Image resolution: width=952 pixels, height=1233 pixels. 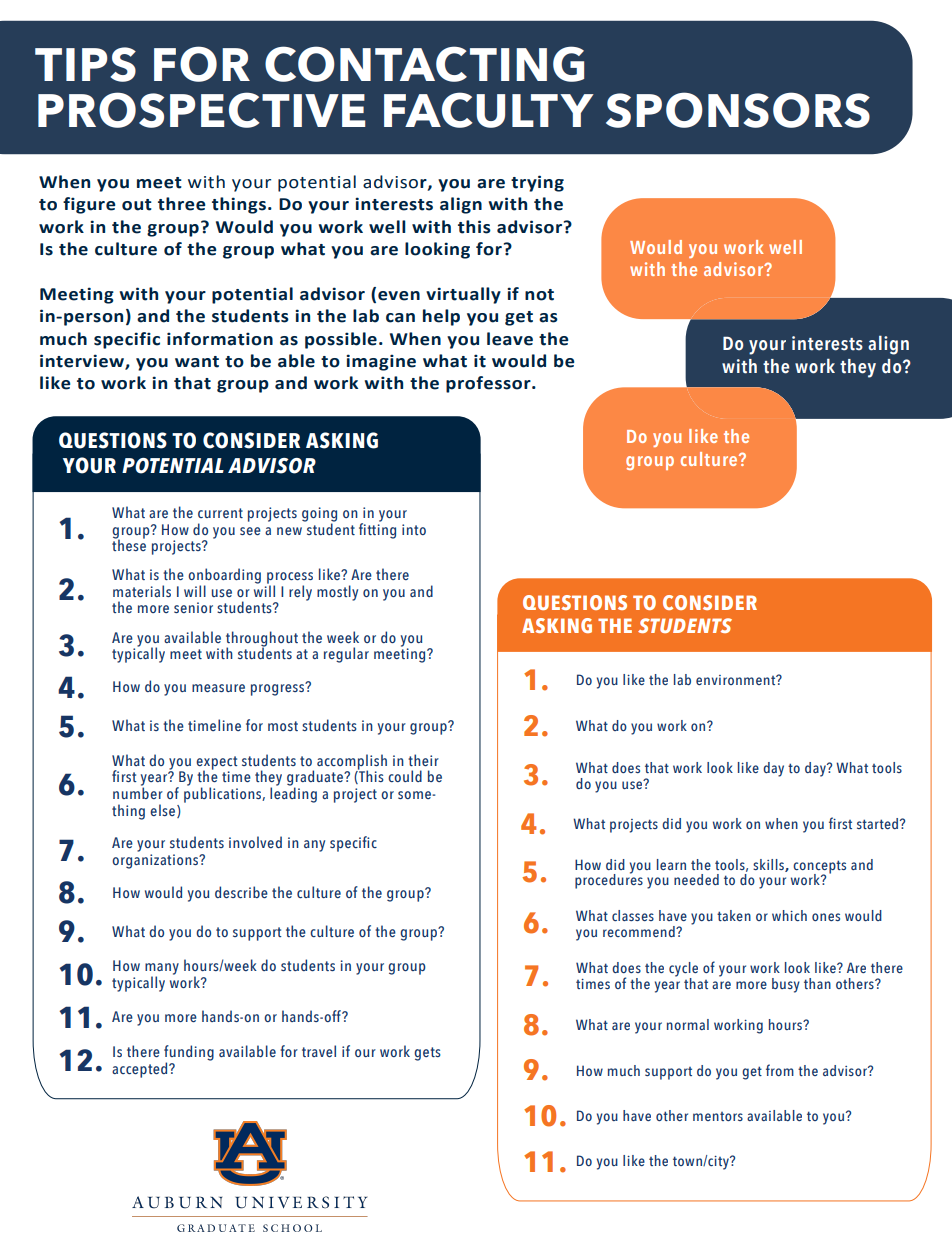 What do you see at coordinates (537, 183) in the screenshot?
I see `trying` at bounding box center [537, 183].
